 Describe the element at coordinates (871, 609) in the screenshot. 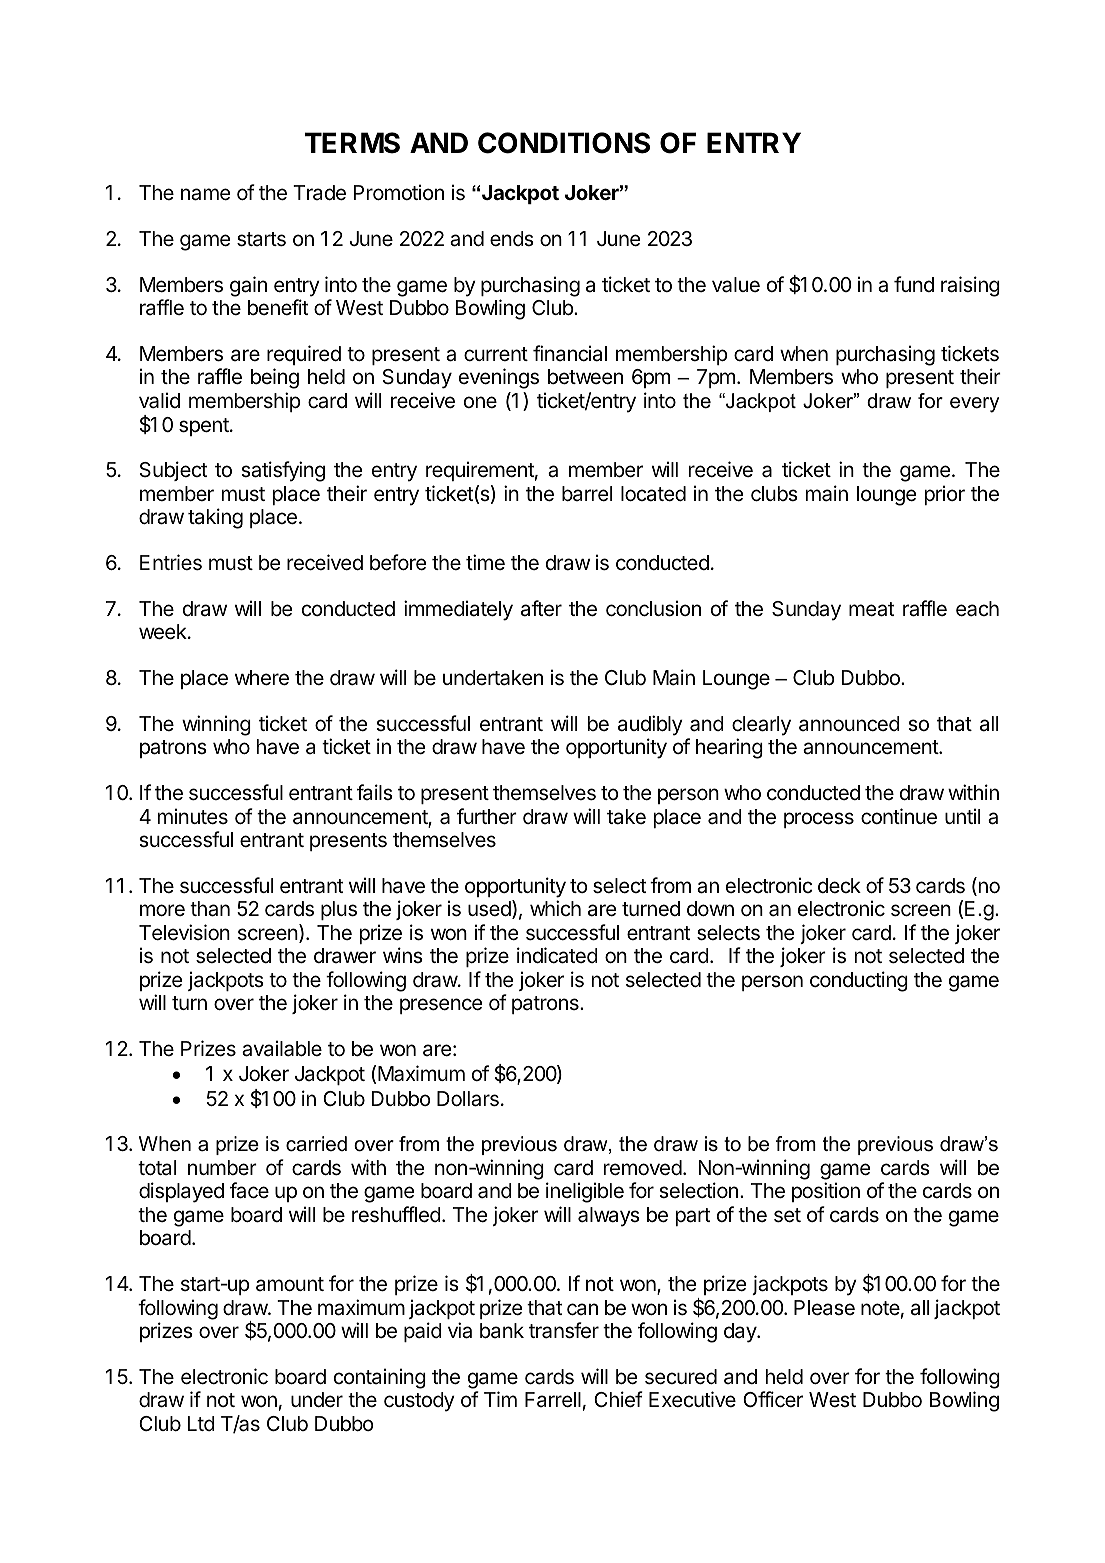

I see `meat` at that location.
